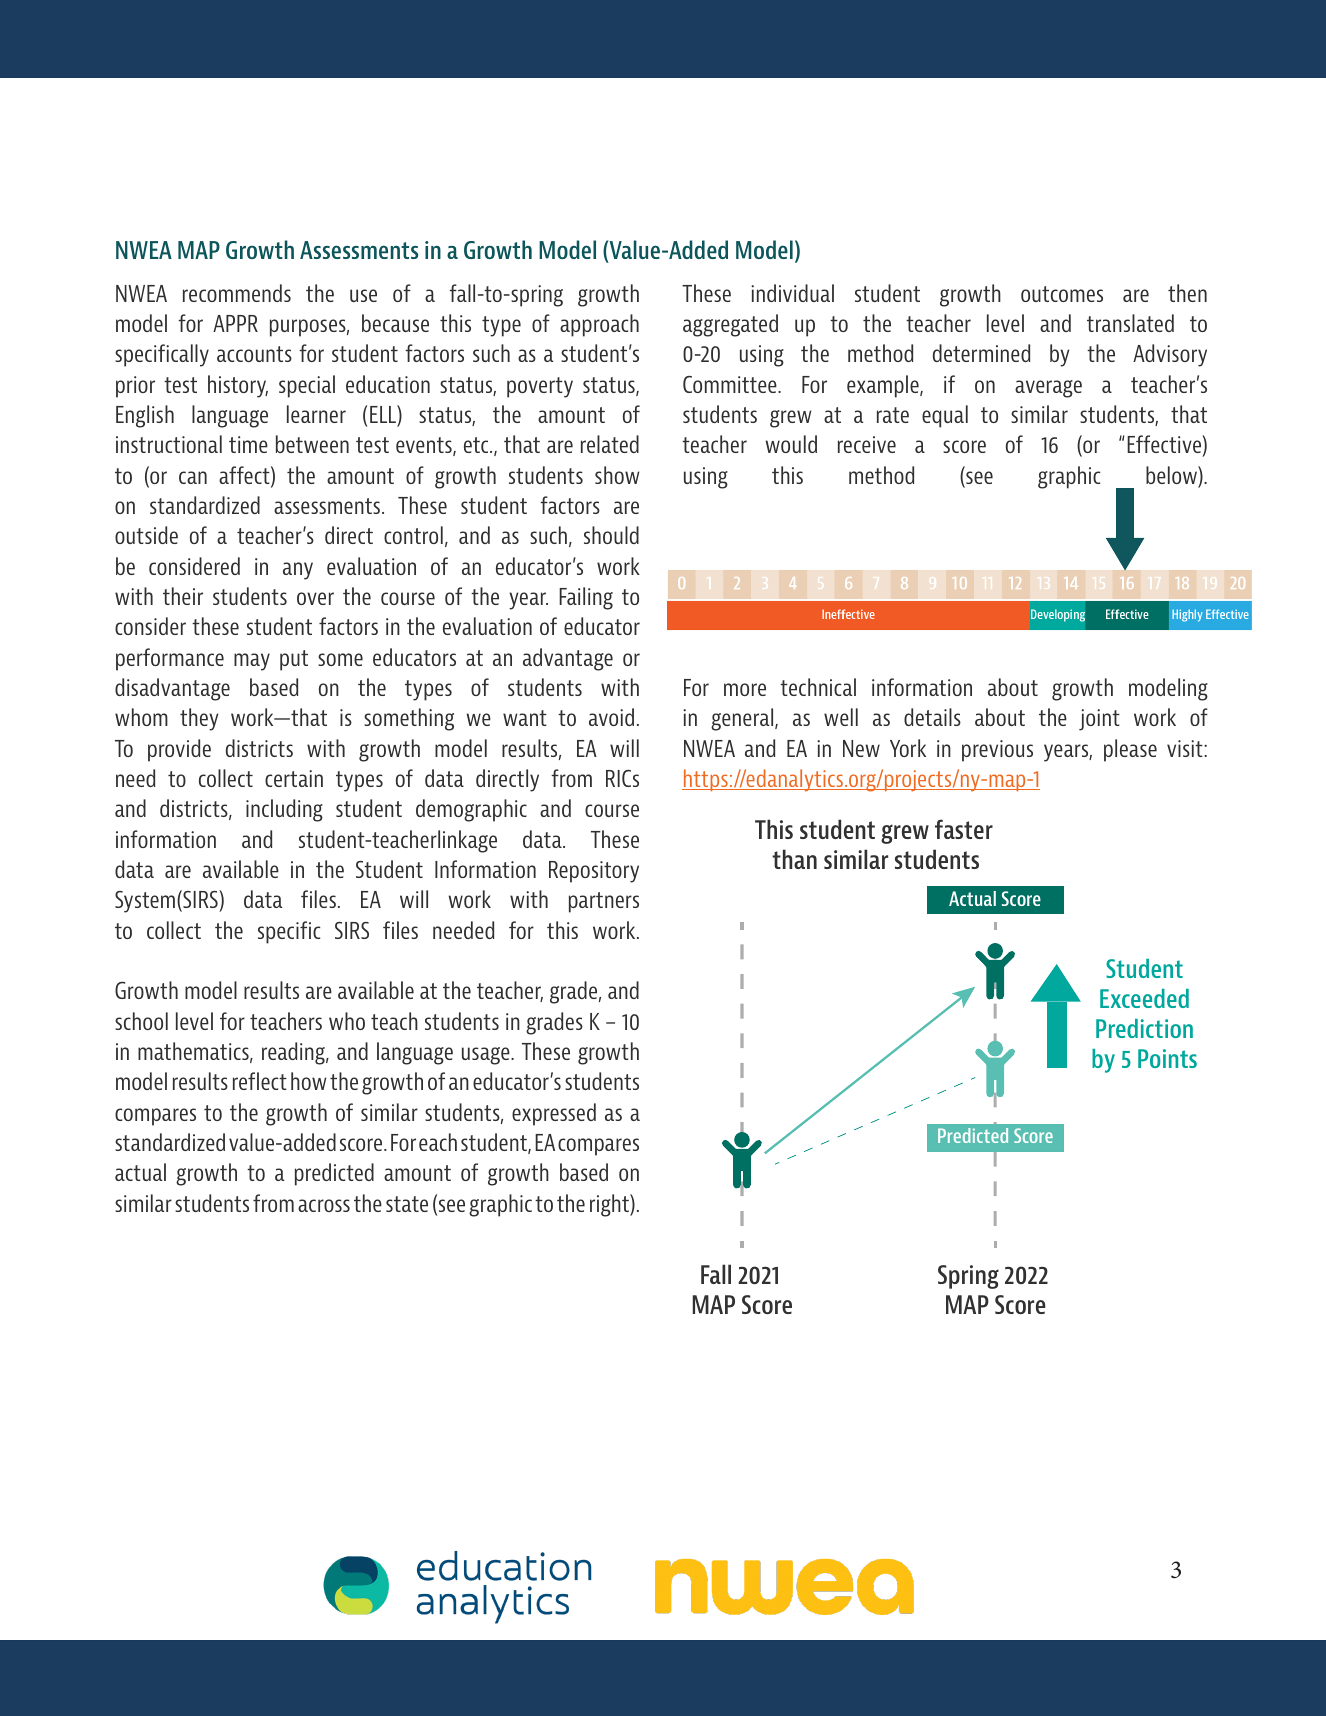 The image size is (1326, 1716). I want to click on across, so click(324, 1205).
